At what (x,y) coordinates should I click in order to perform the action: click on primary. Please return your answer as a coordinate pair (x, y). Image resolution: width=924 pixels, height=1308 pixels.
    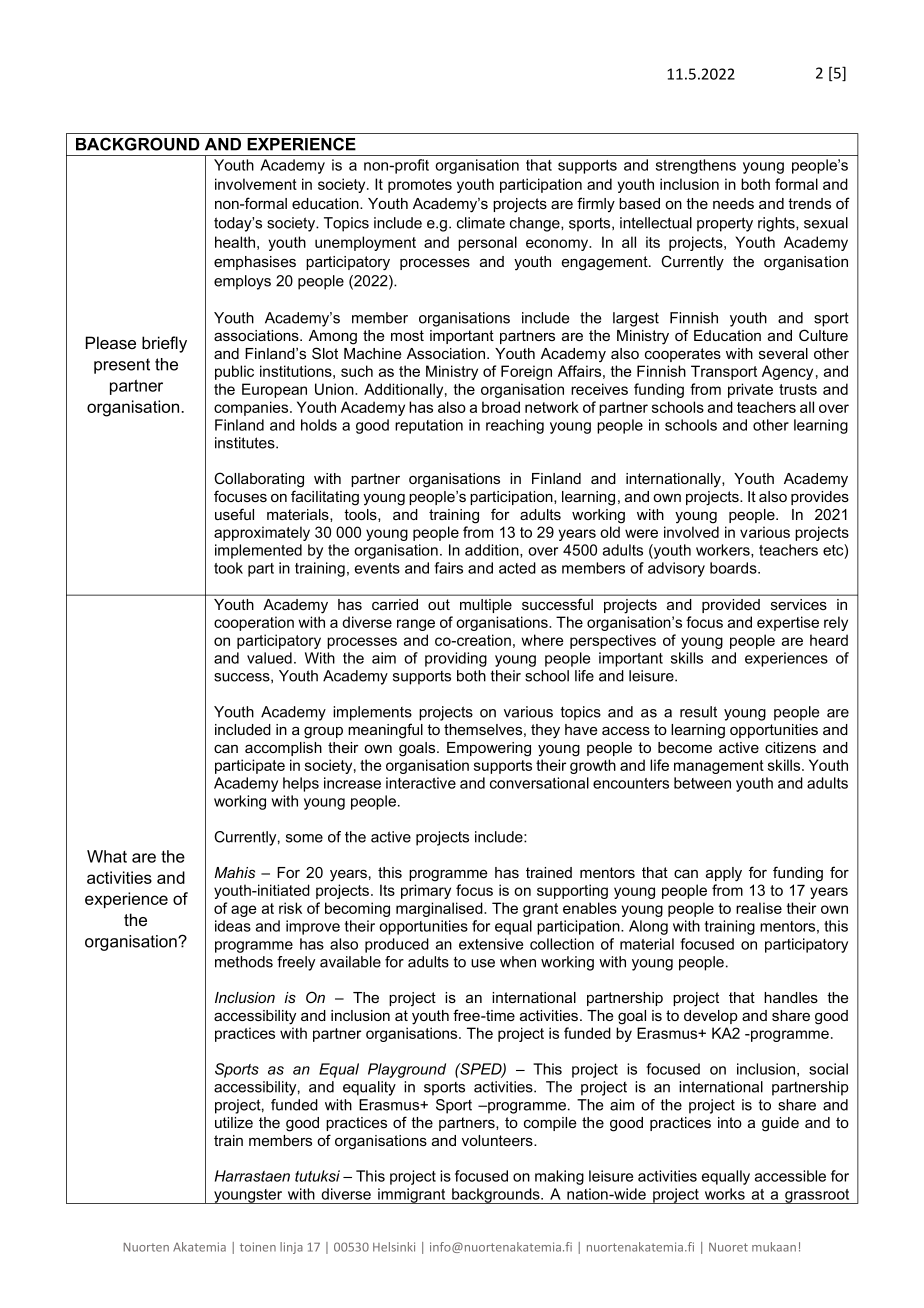
    Looking at the image, I should click on (426, 891).
